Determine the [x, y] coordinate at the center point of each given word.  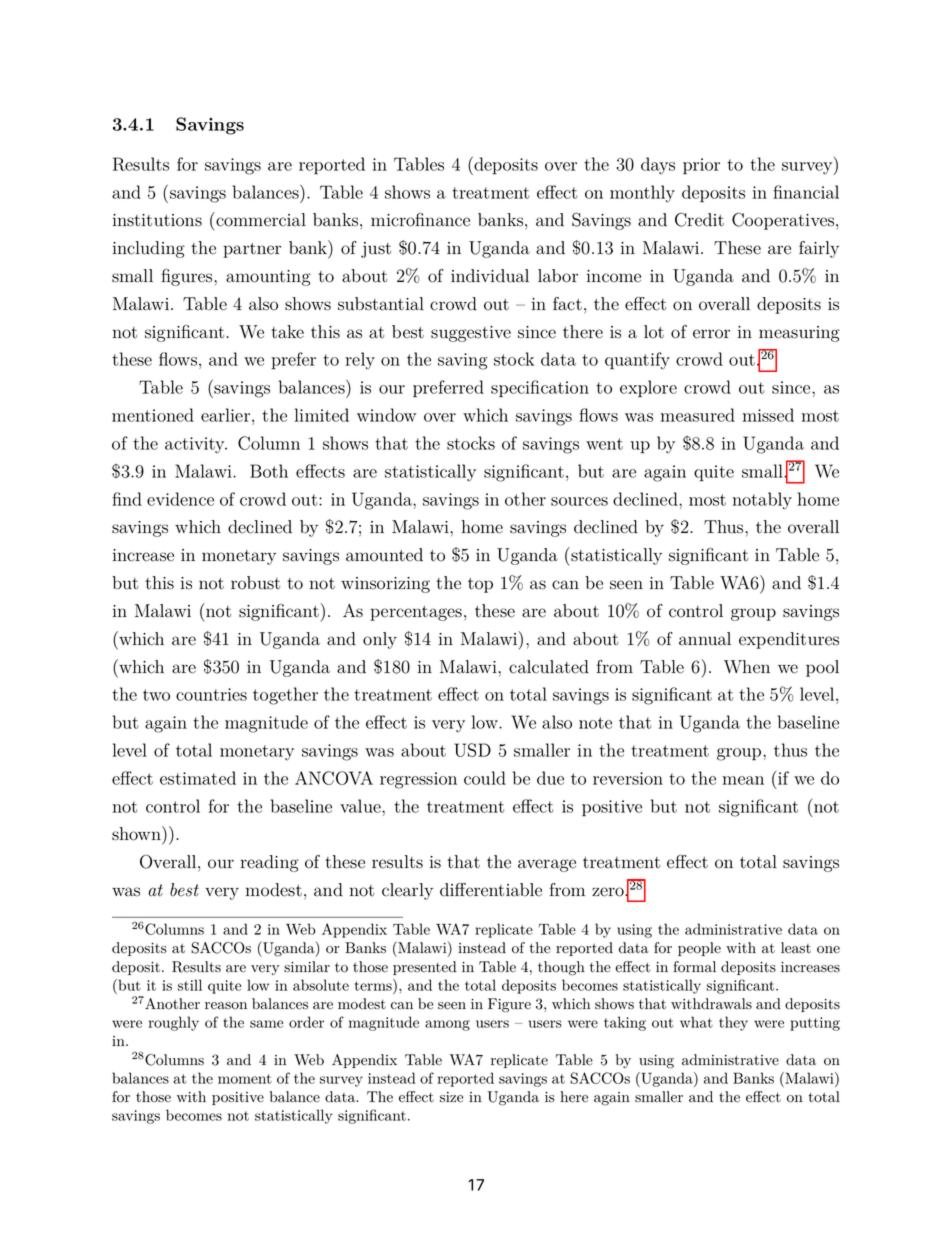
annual [705, 639]
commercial [260, 219]
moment [245, 1079]
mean [743, 780]
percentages [416, 613]
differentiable [491, 890]
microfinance [420, 220]
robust [255, 583]
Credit [699, 220]
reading [269, 863]
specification [540, 389]
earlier [227, 415]
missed [768, 415]
